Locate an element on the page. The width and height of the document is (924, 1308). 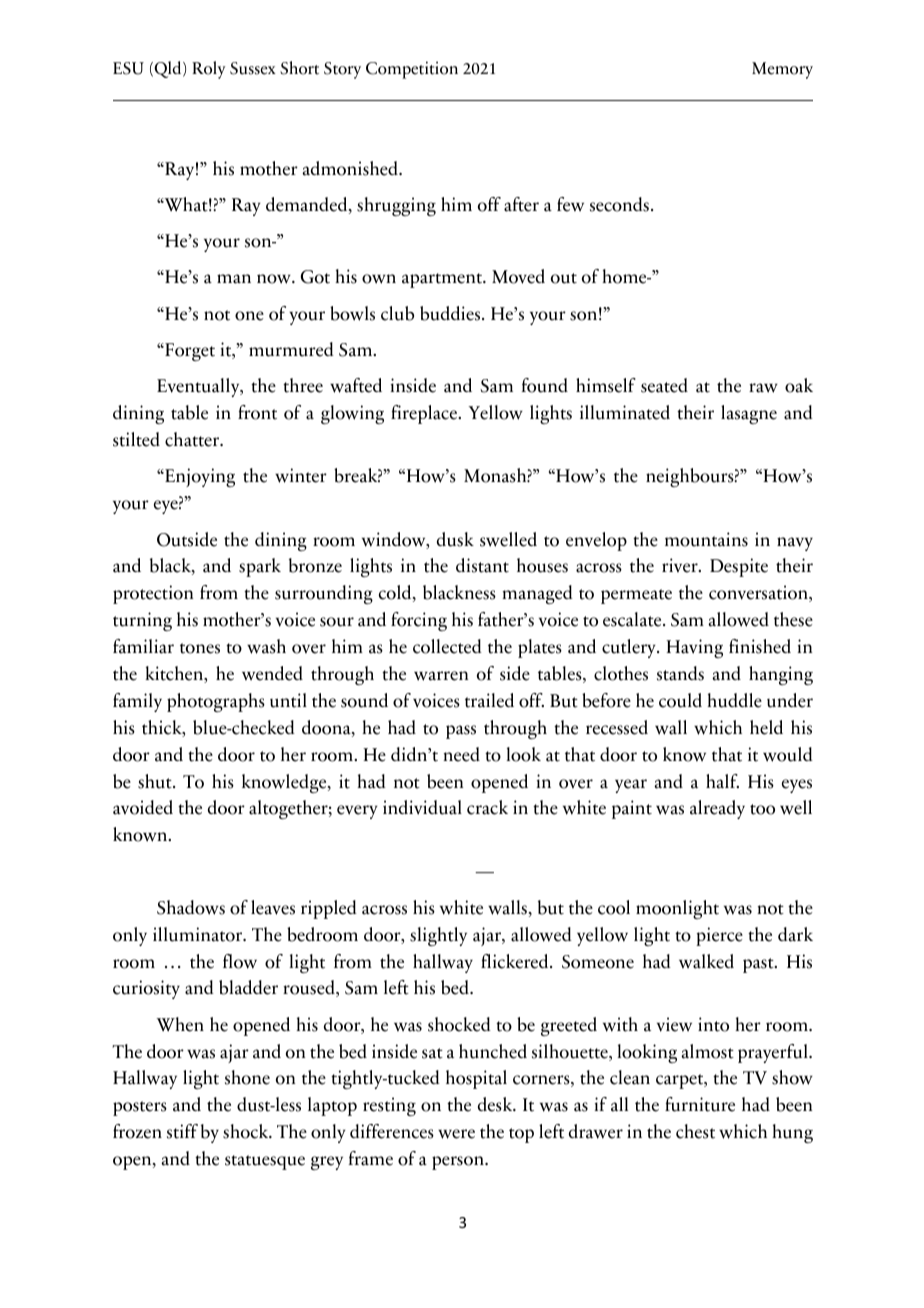
Competition is located at coordinates (412, 70).
